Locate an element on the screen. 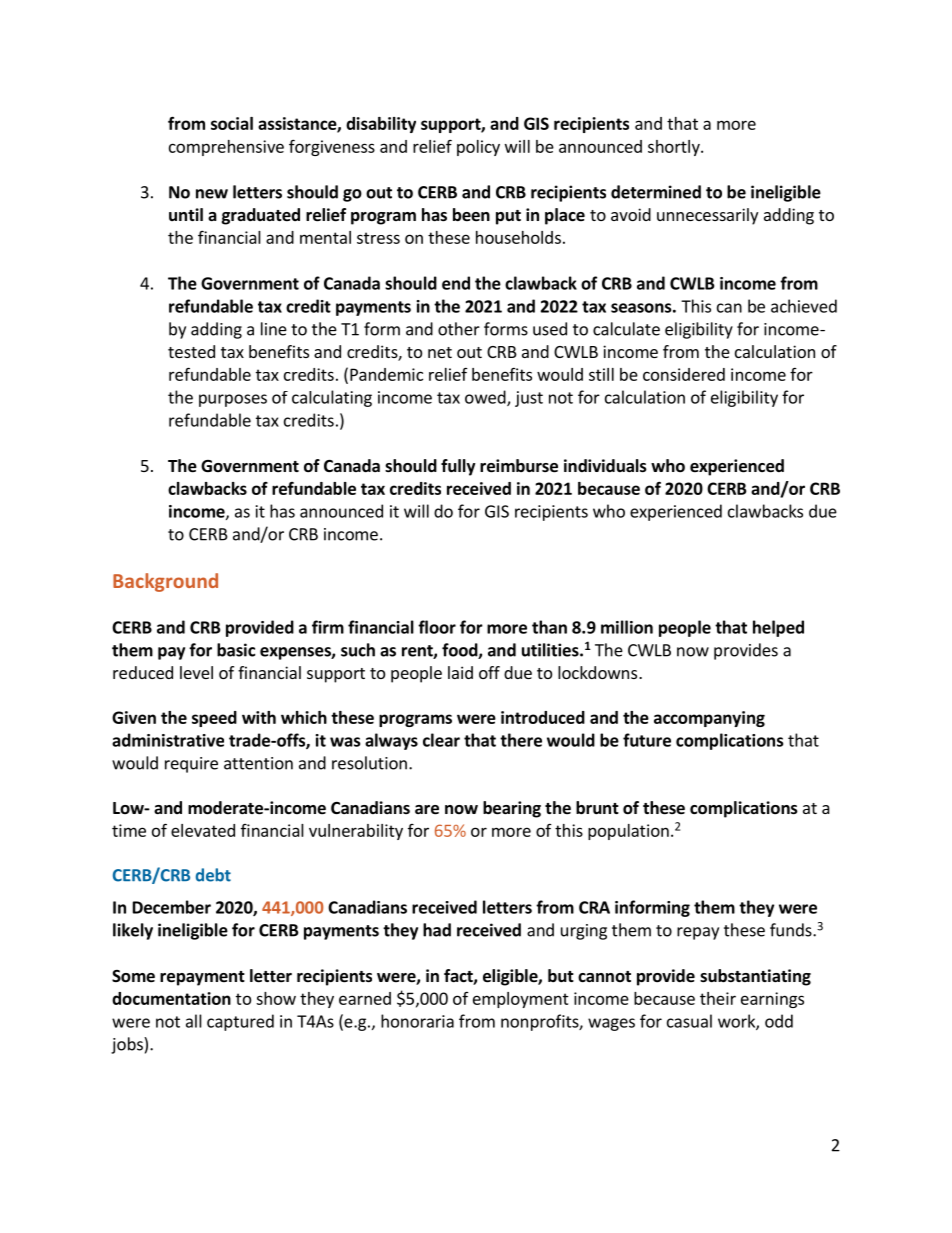 Image resolution: width=952 pixels, height=1233 pixels. all is located at coordinates (194, 1021).
